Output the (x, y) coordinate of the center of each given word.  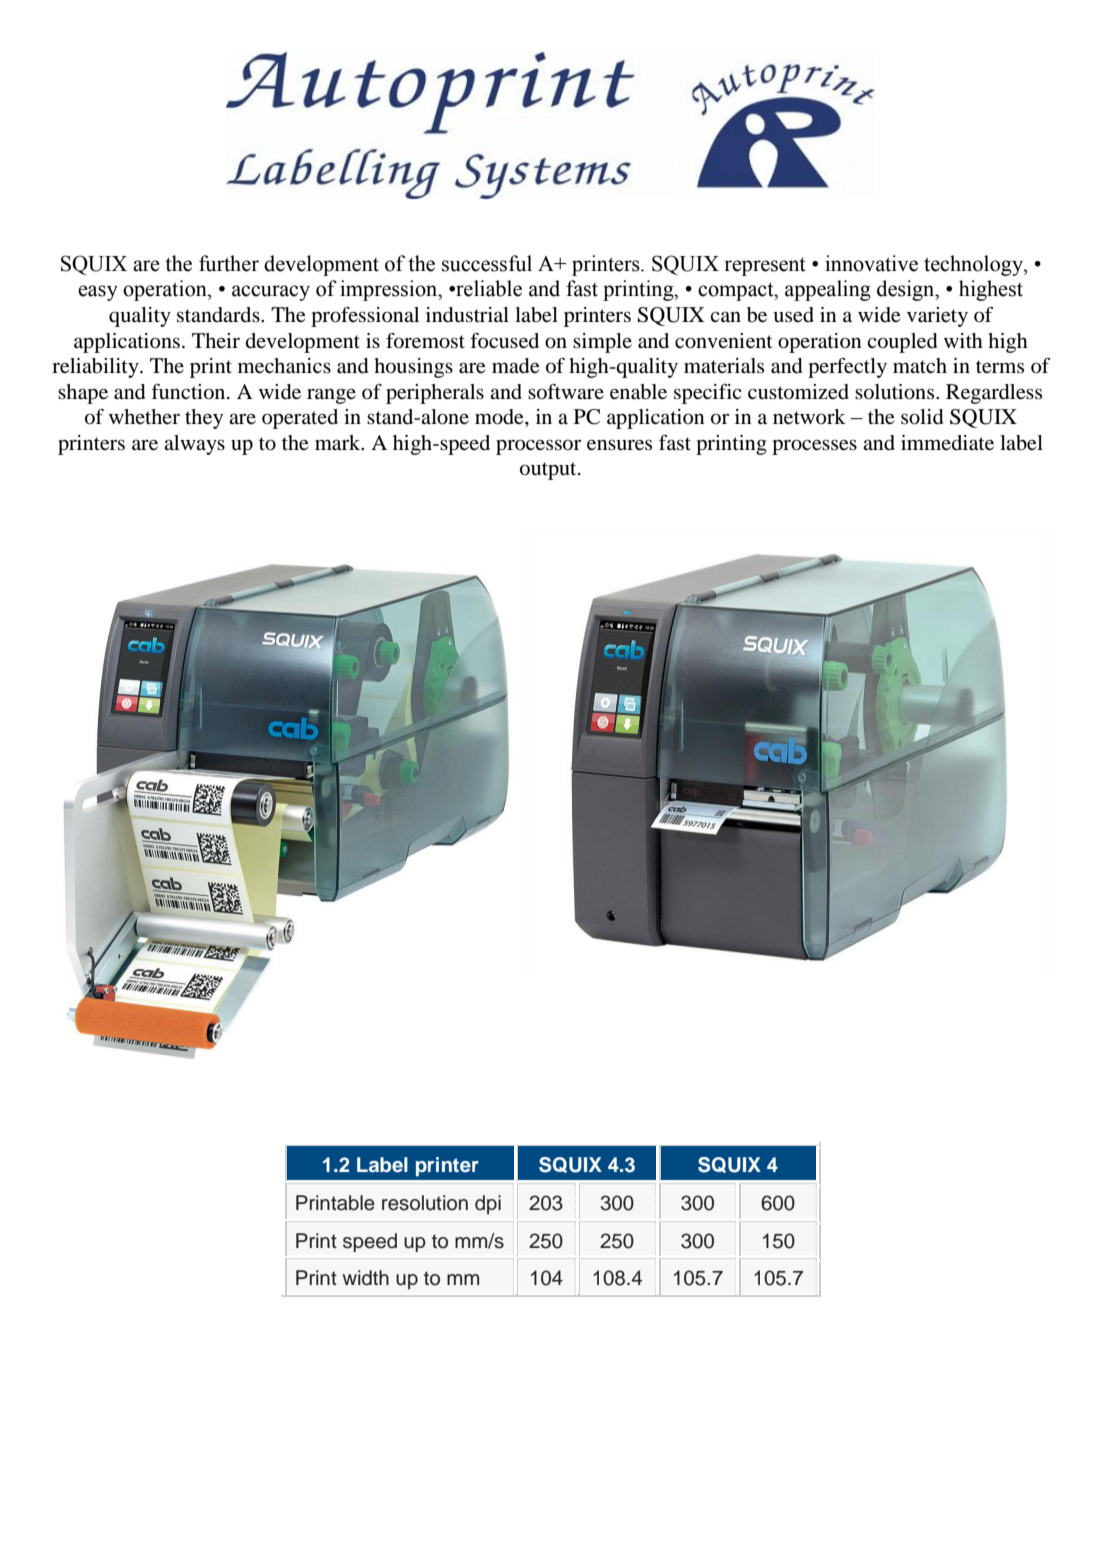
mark (339, 443)
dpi (488, 1205)
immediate (947, 443)
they (204, 419)
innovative (871, 263)
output (549, 471)
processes (814, 447)
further (229, 263)
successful (487, 263)
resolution (425, 1203)
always (194, 445)
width (365, 1278)
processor (538, 447)
